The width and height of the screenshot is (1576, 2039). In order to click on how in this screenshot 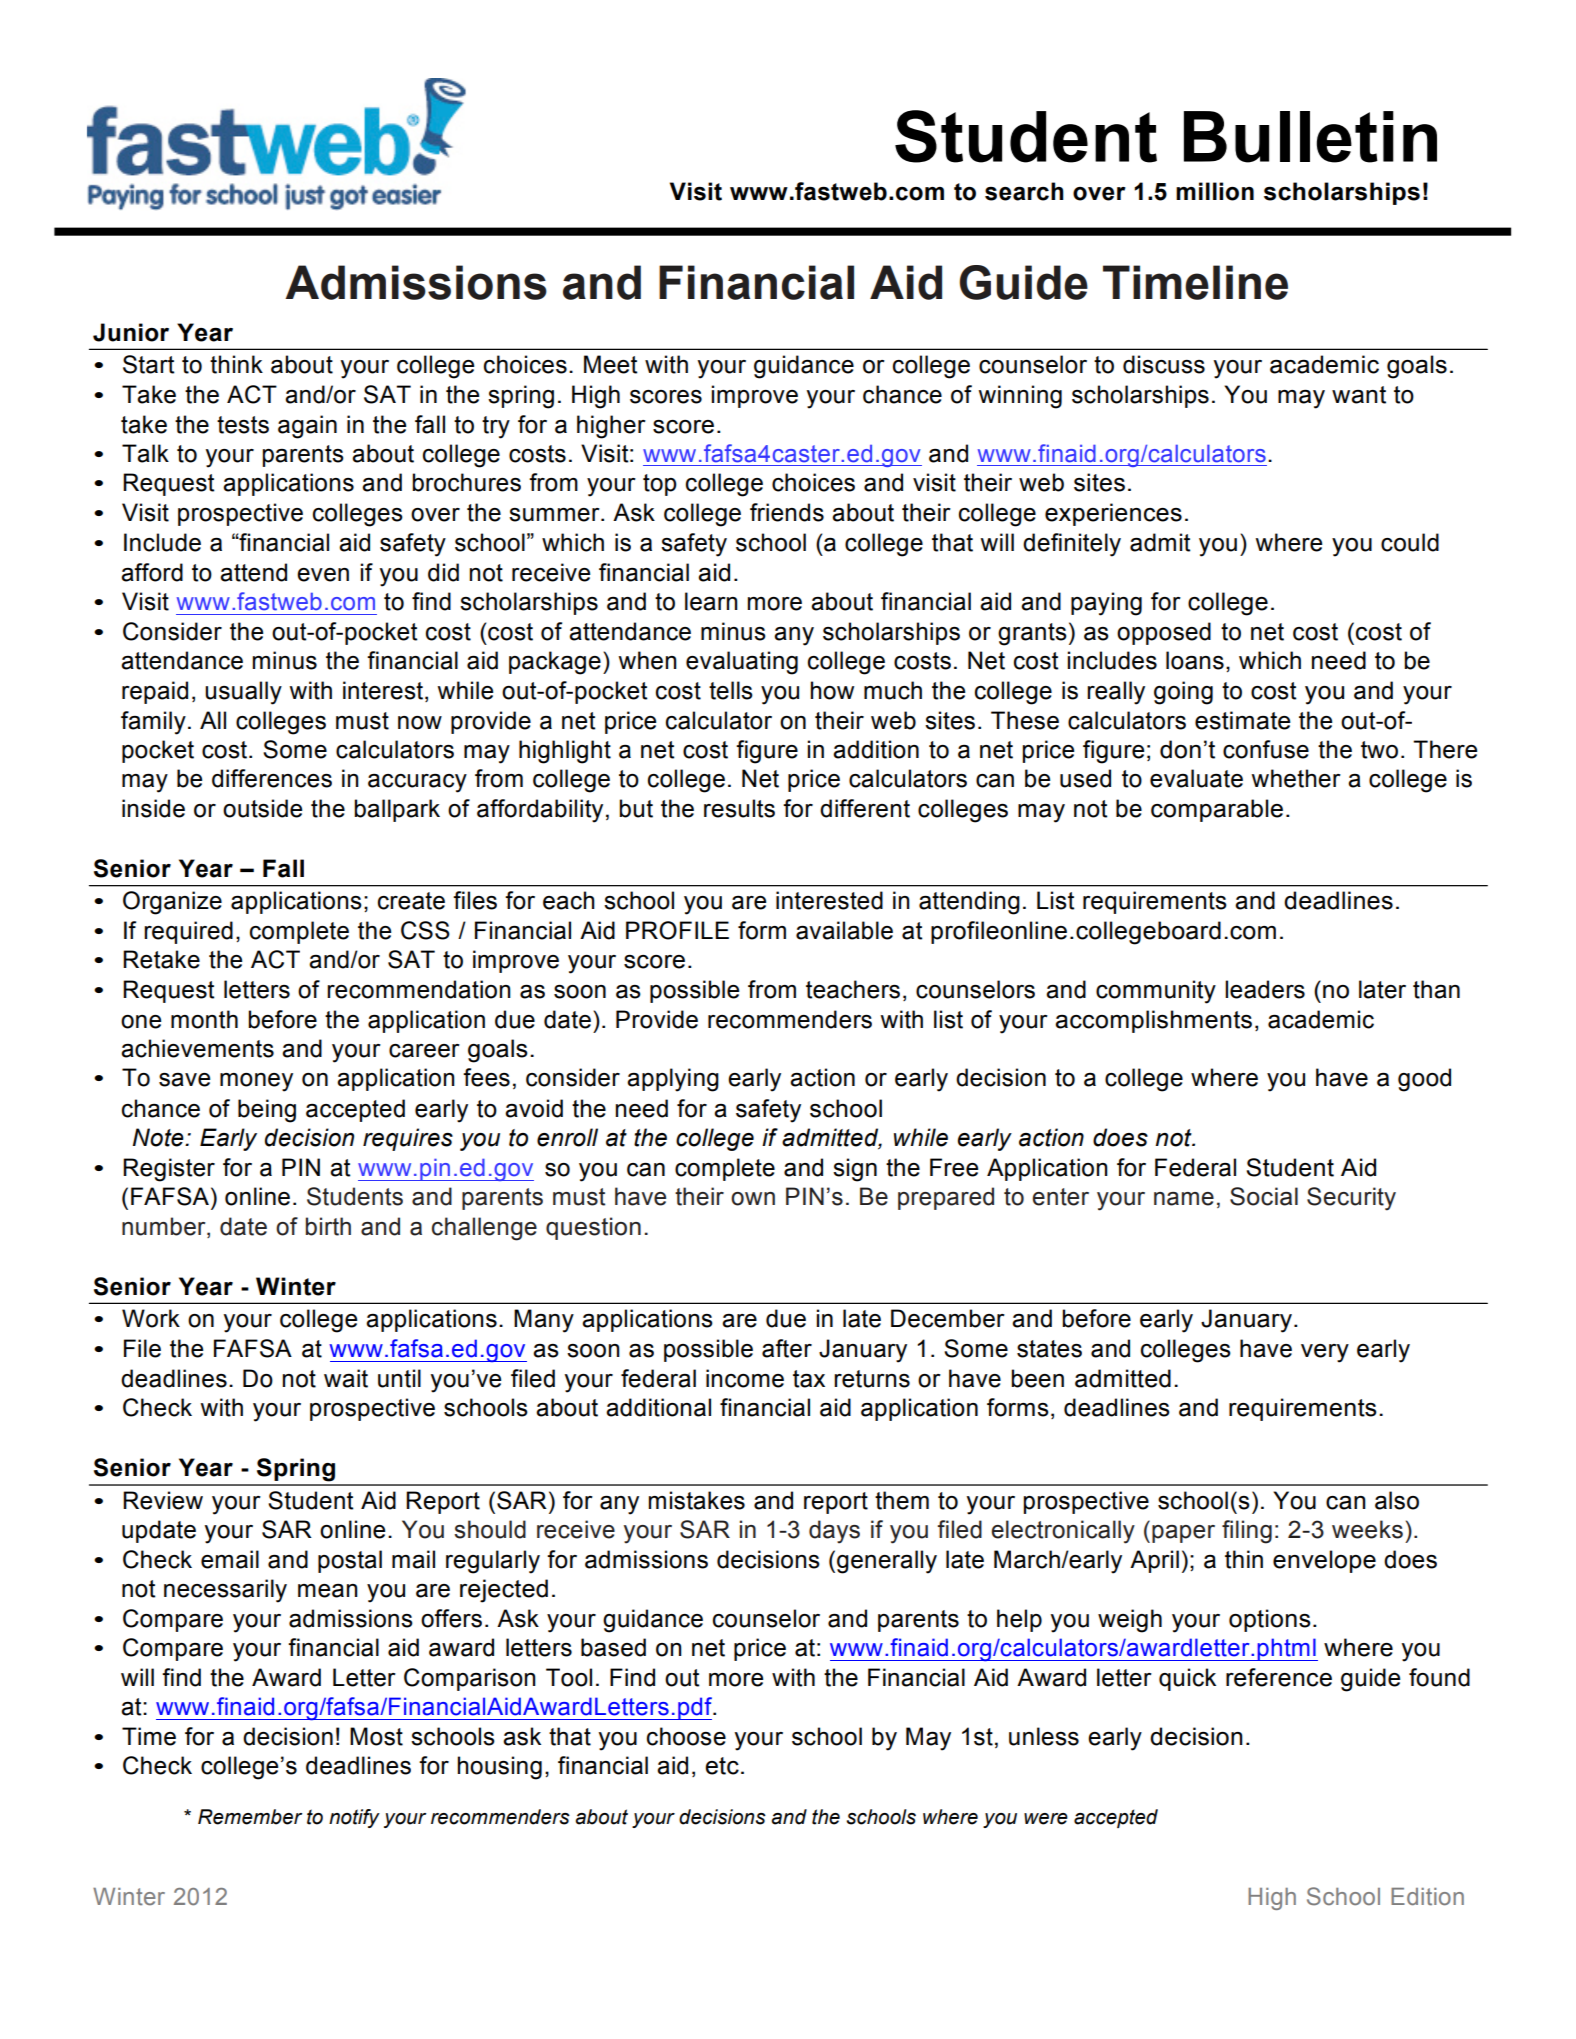, I will do `click(832, 690)`.
